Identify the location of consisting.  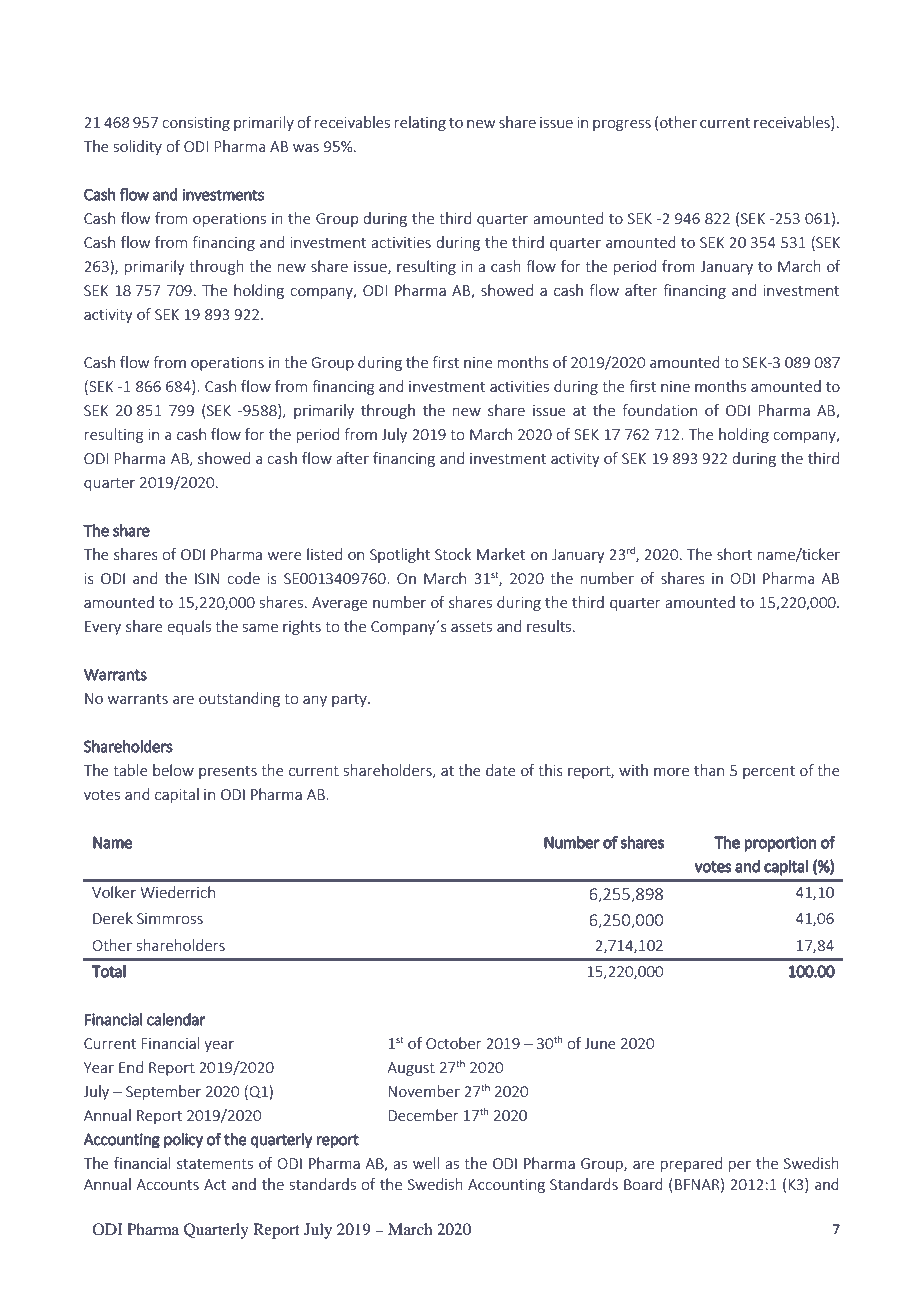
(196, 124).
